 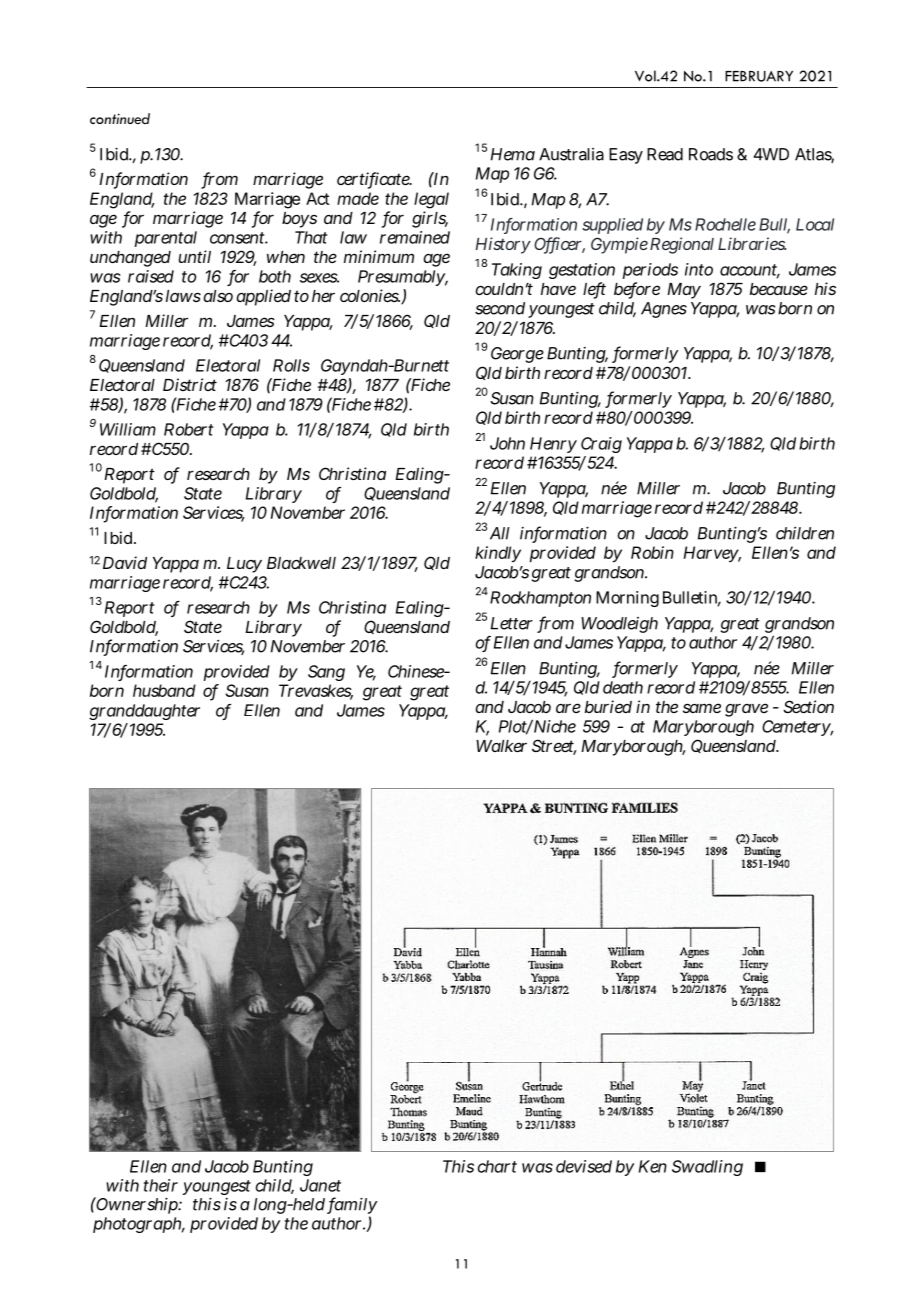 What do you see at coordinates (501, 746) in the page?
I see `Walker` at bounding box center [501, 746].
